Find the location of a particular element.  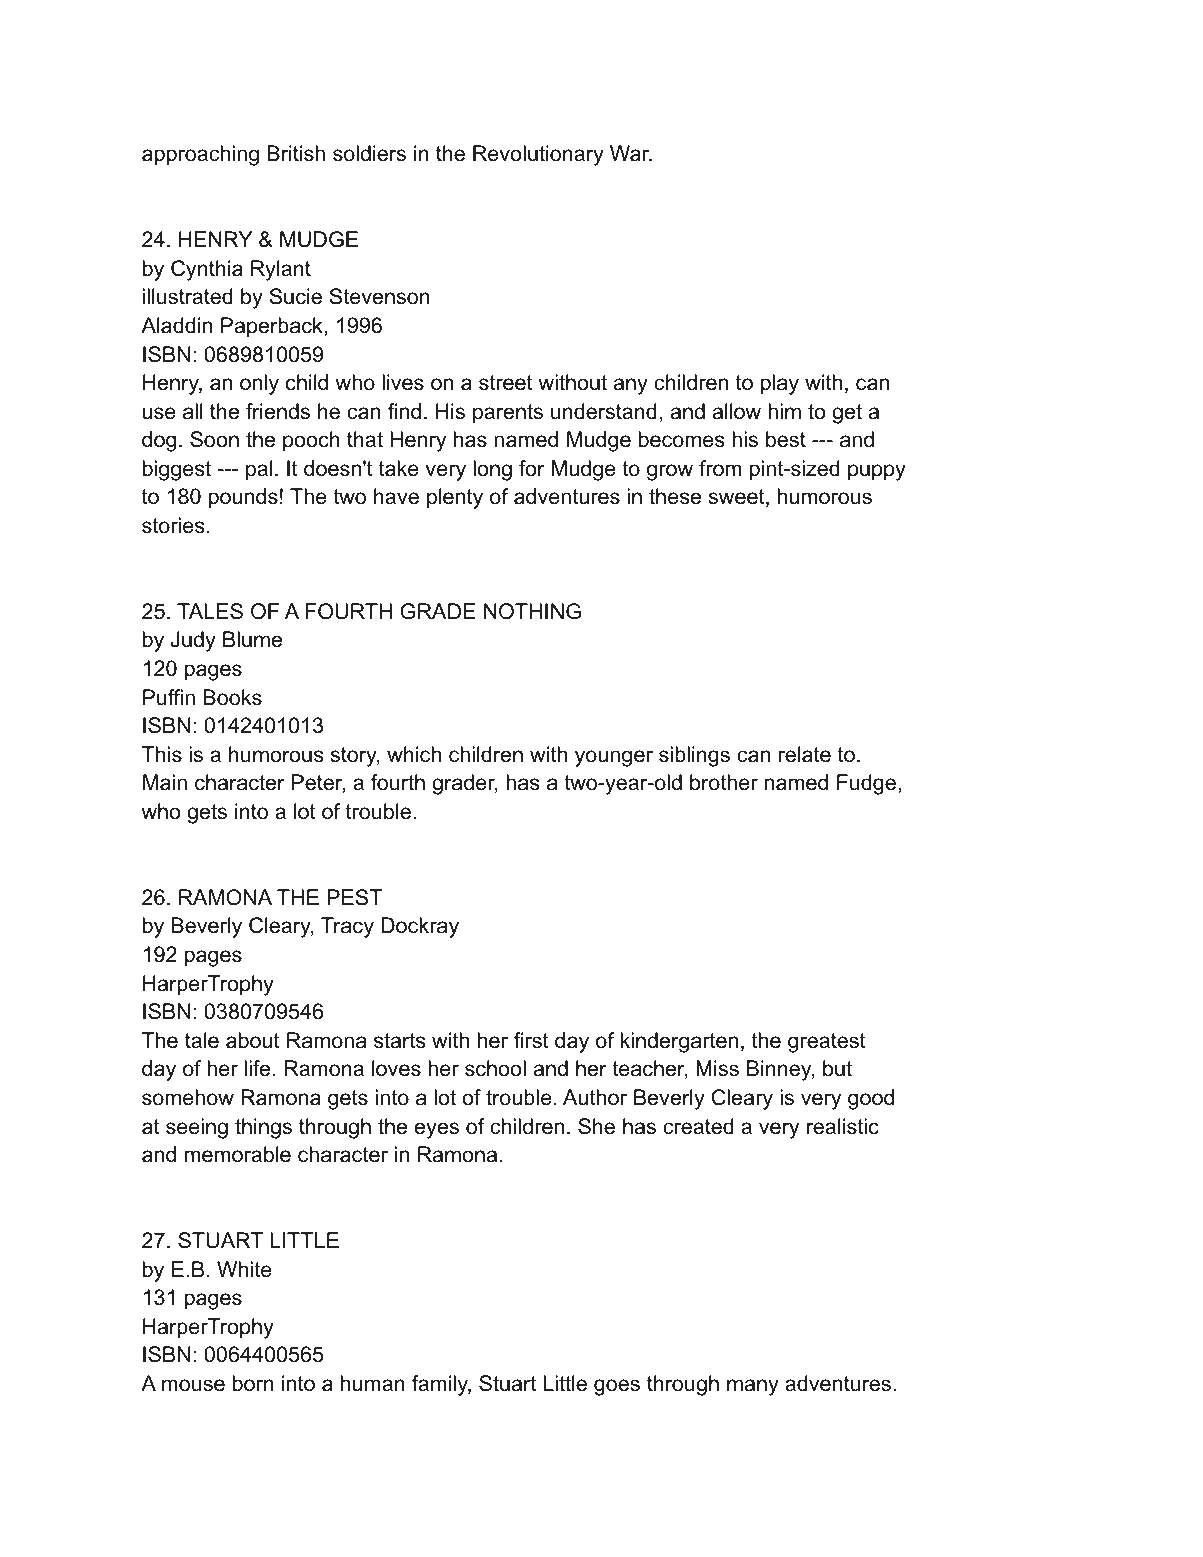

approaching is located at coordinates (200, 155).
